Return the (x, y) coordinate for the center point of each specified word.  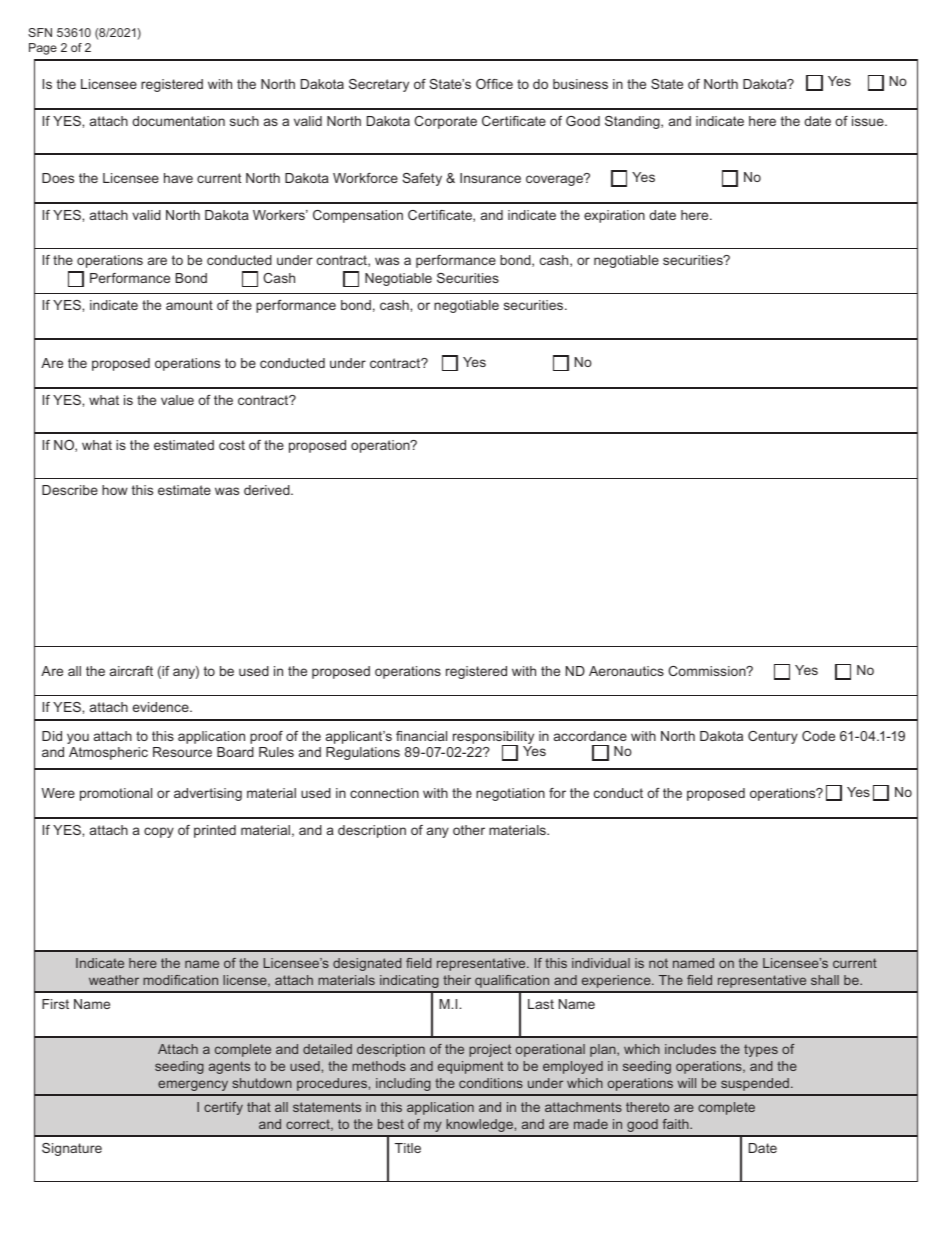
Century (773, 737)
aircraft (131, 671)
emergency (193, 1085)
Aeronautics (626, 671)
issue (869, 121)
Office (494, 84)
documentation (178, 121)
